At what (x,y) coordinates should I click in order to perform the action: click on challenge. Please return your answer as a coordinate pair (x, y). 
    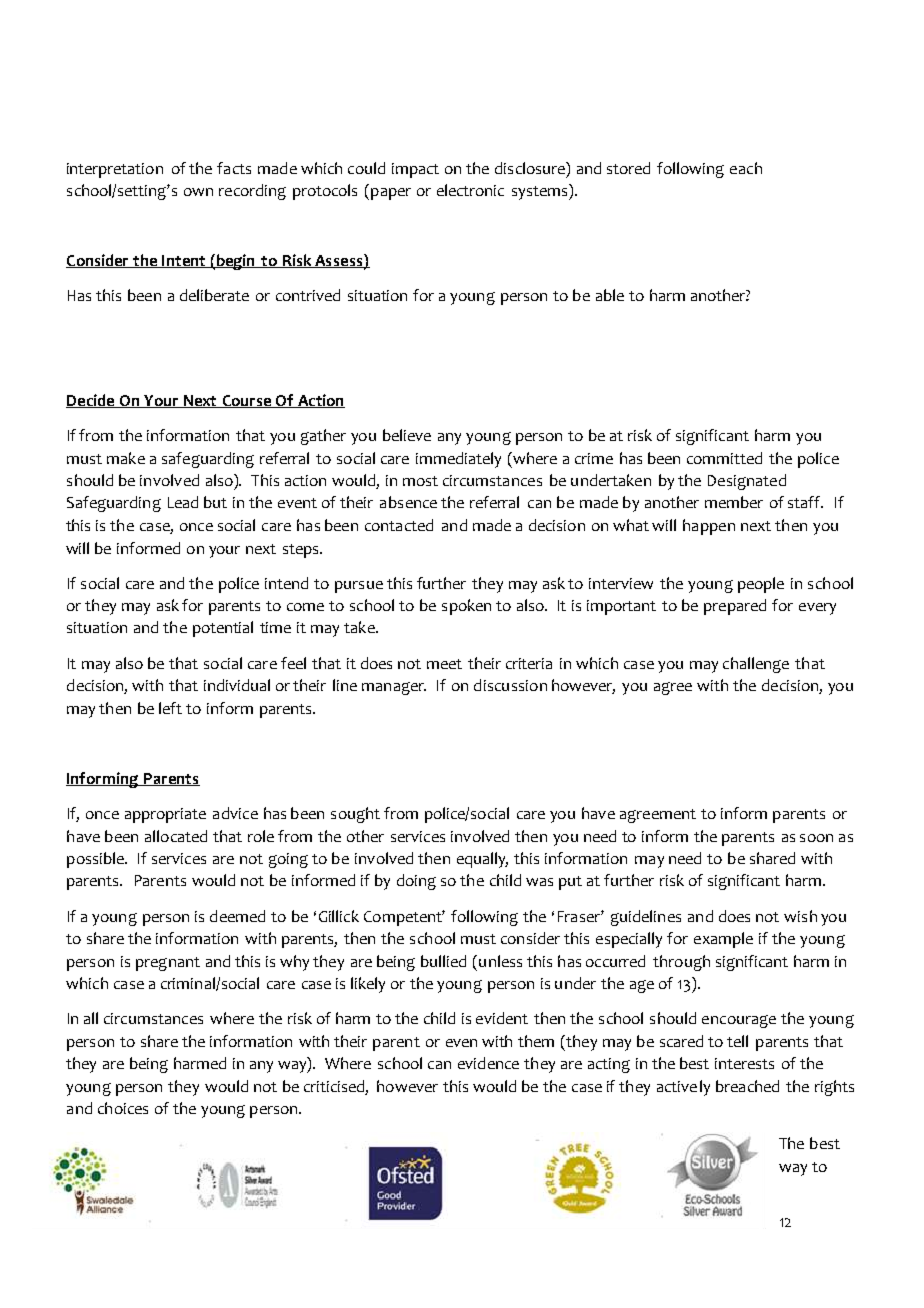
    Looking at the image, I should click on (756, 665).
